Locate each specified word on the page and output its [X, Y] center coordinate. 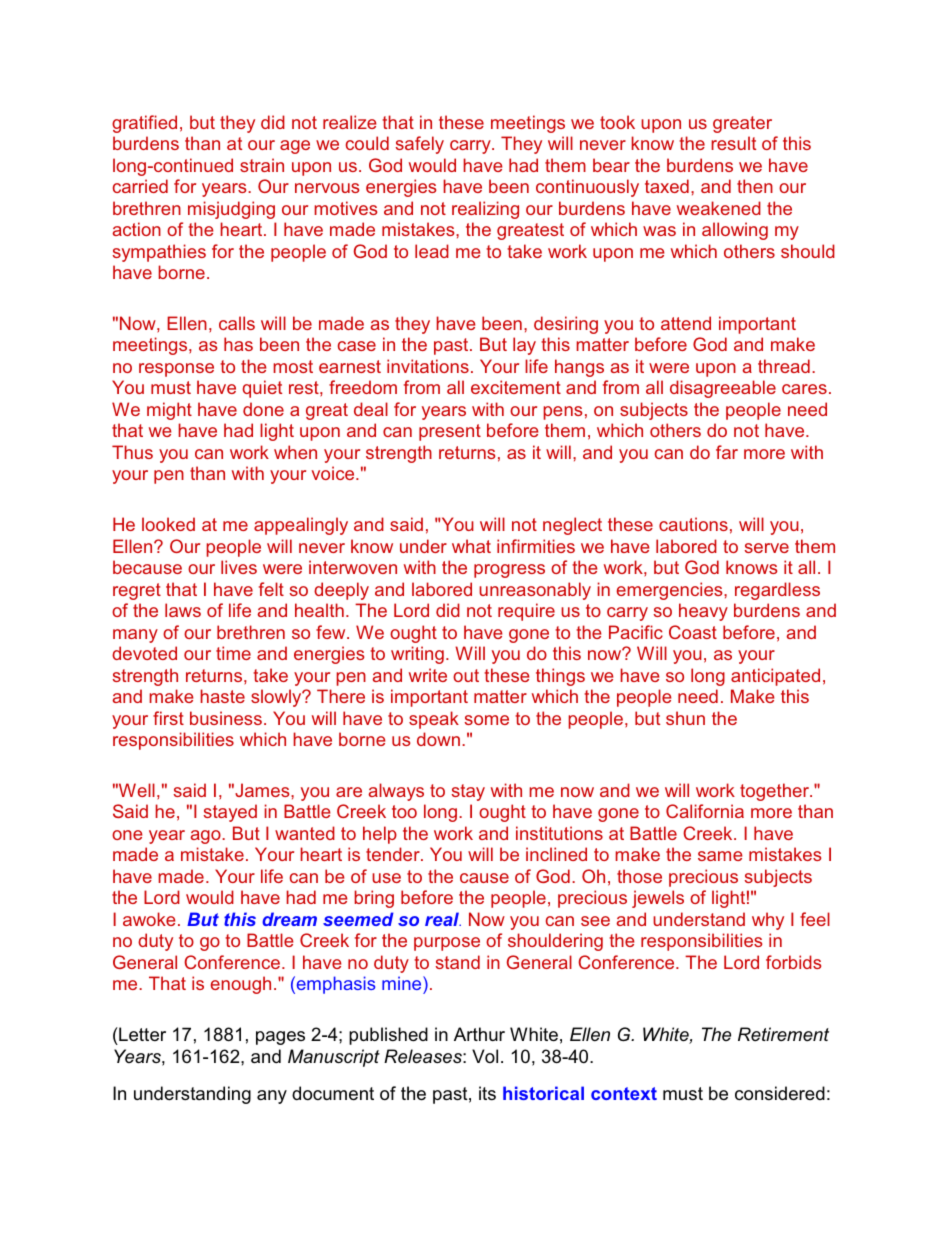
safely [419, 145]
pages [280, 1038]
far [727, 452]
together [775, 792]
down [438, 739]
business [226, 718]
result [733, 143]
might [169, 411]
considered [780, 1093]
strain [262, 165]
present [450, 432]
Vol [485, 1056]
